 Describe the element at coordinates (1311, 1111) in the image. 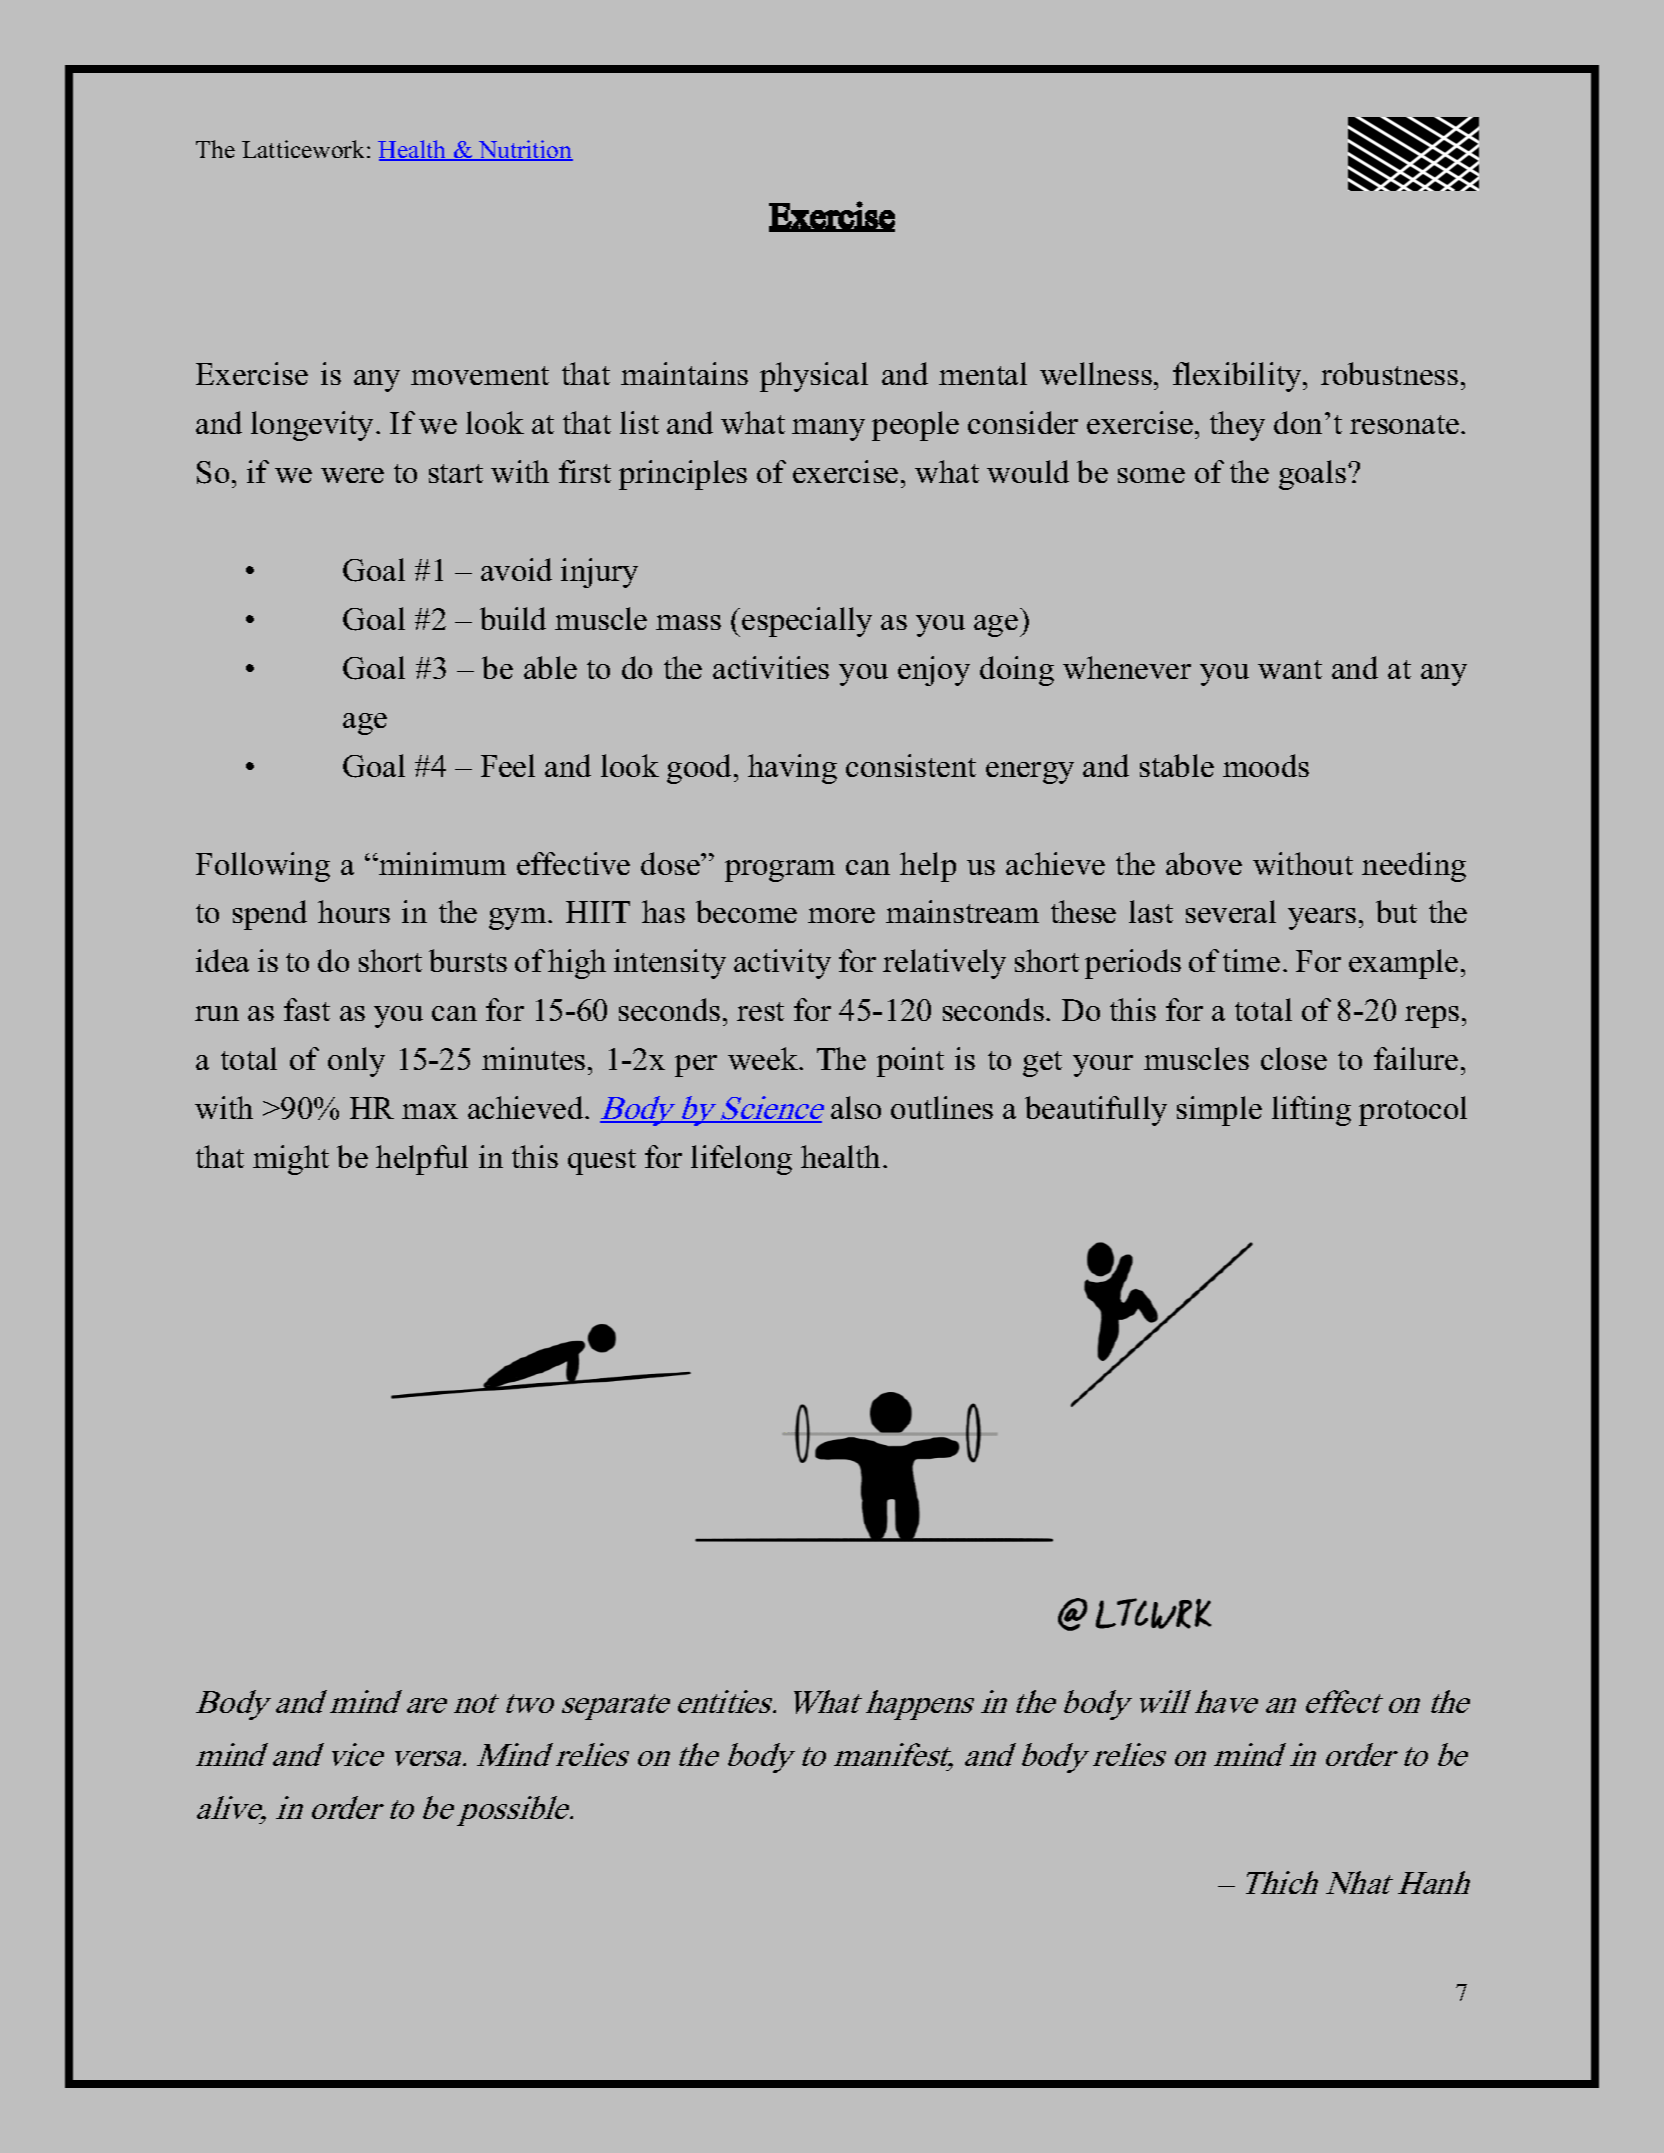

I see `lifting` at that location.
